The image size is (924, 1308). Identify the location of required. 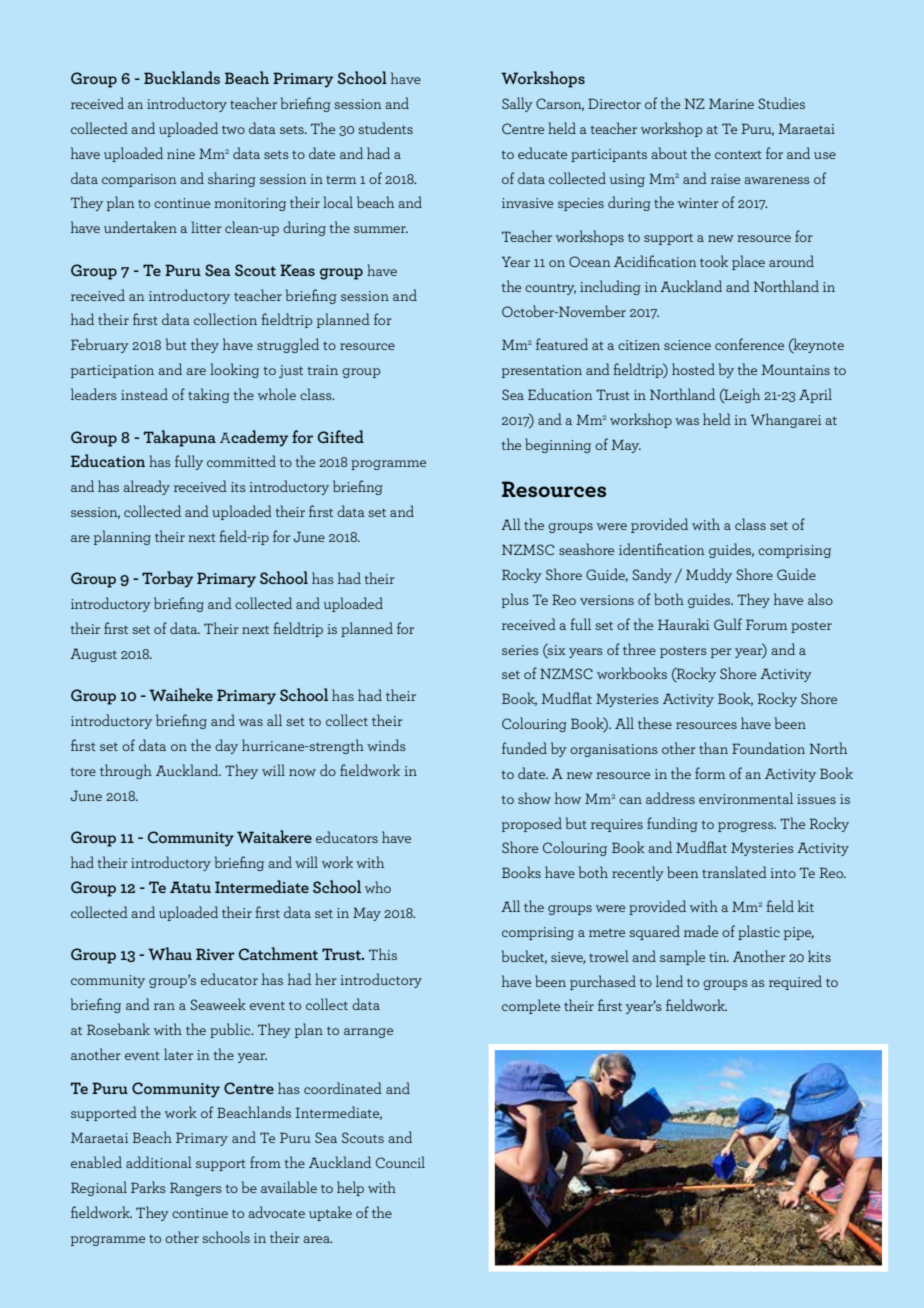
(795, 982).
